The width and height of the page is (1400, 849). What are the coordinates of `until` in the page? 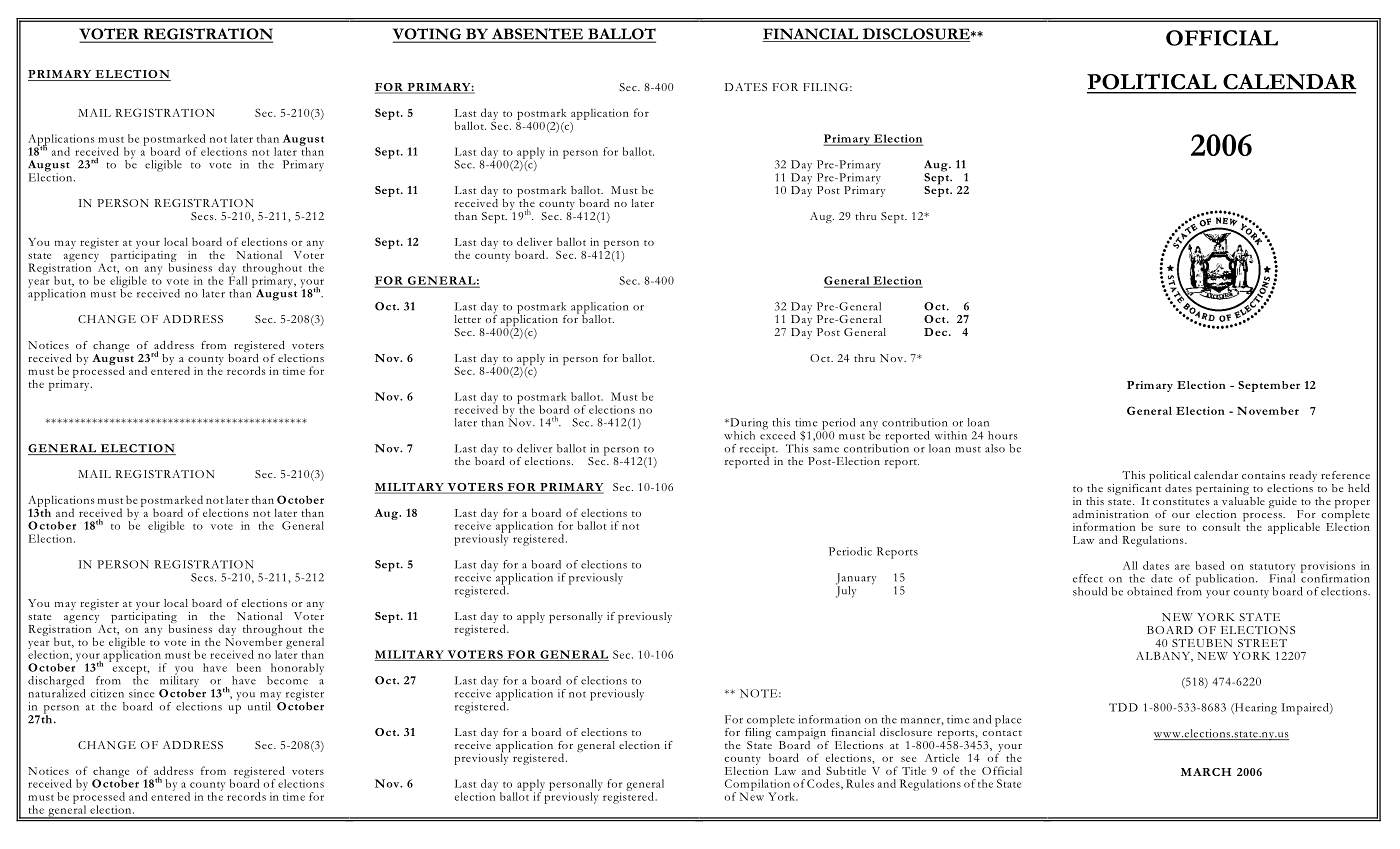 It's located at (259, 706).
